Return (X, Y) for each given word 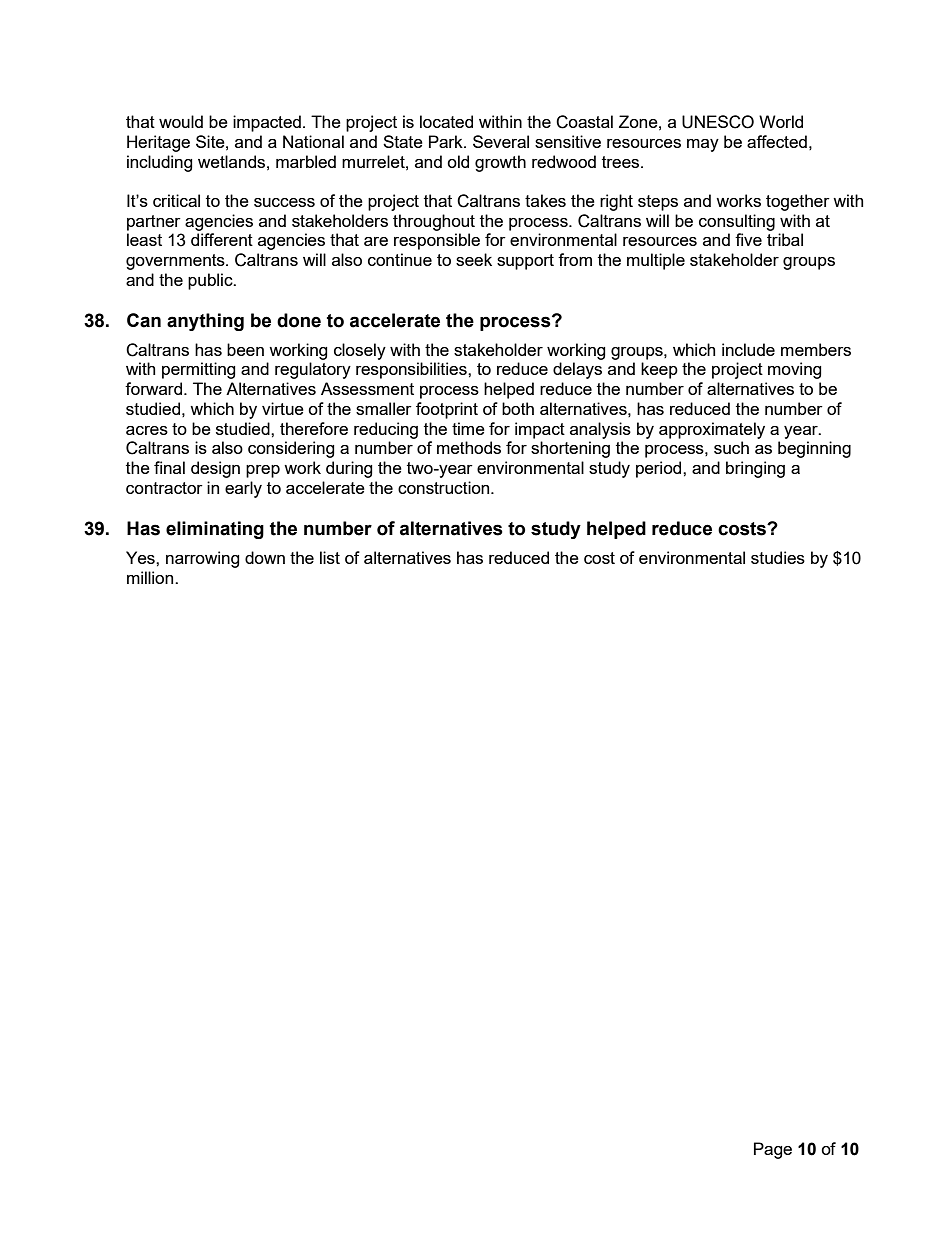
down (265, 557)
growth (500, 163)
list (330, 557)
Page (773, 1150)
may (703, 145)
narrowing (203, 559)
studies (778, 557)
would (181, 121)
